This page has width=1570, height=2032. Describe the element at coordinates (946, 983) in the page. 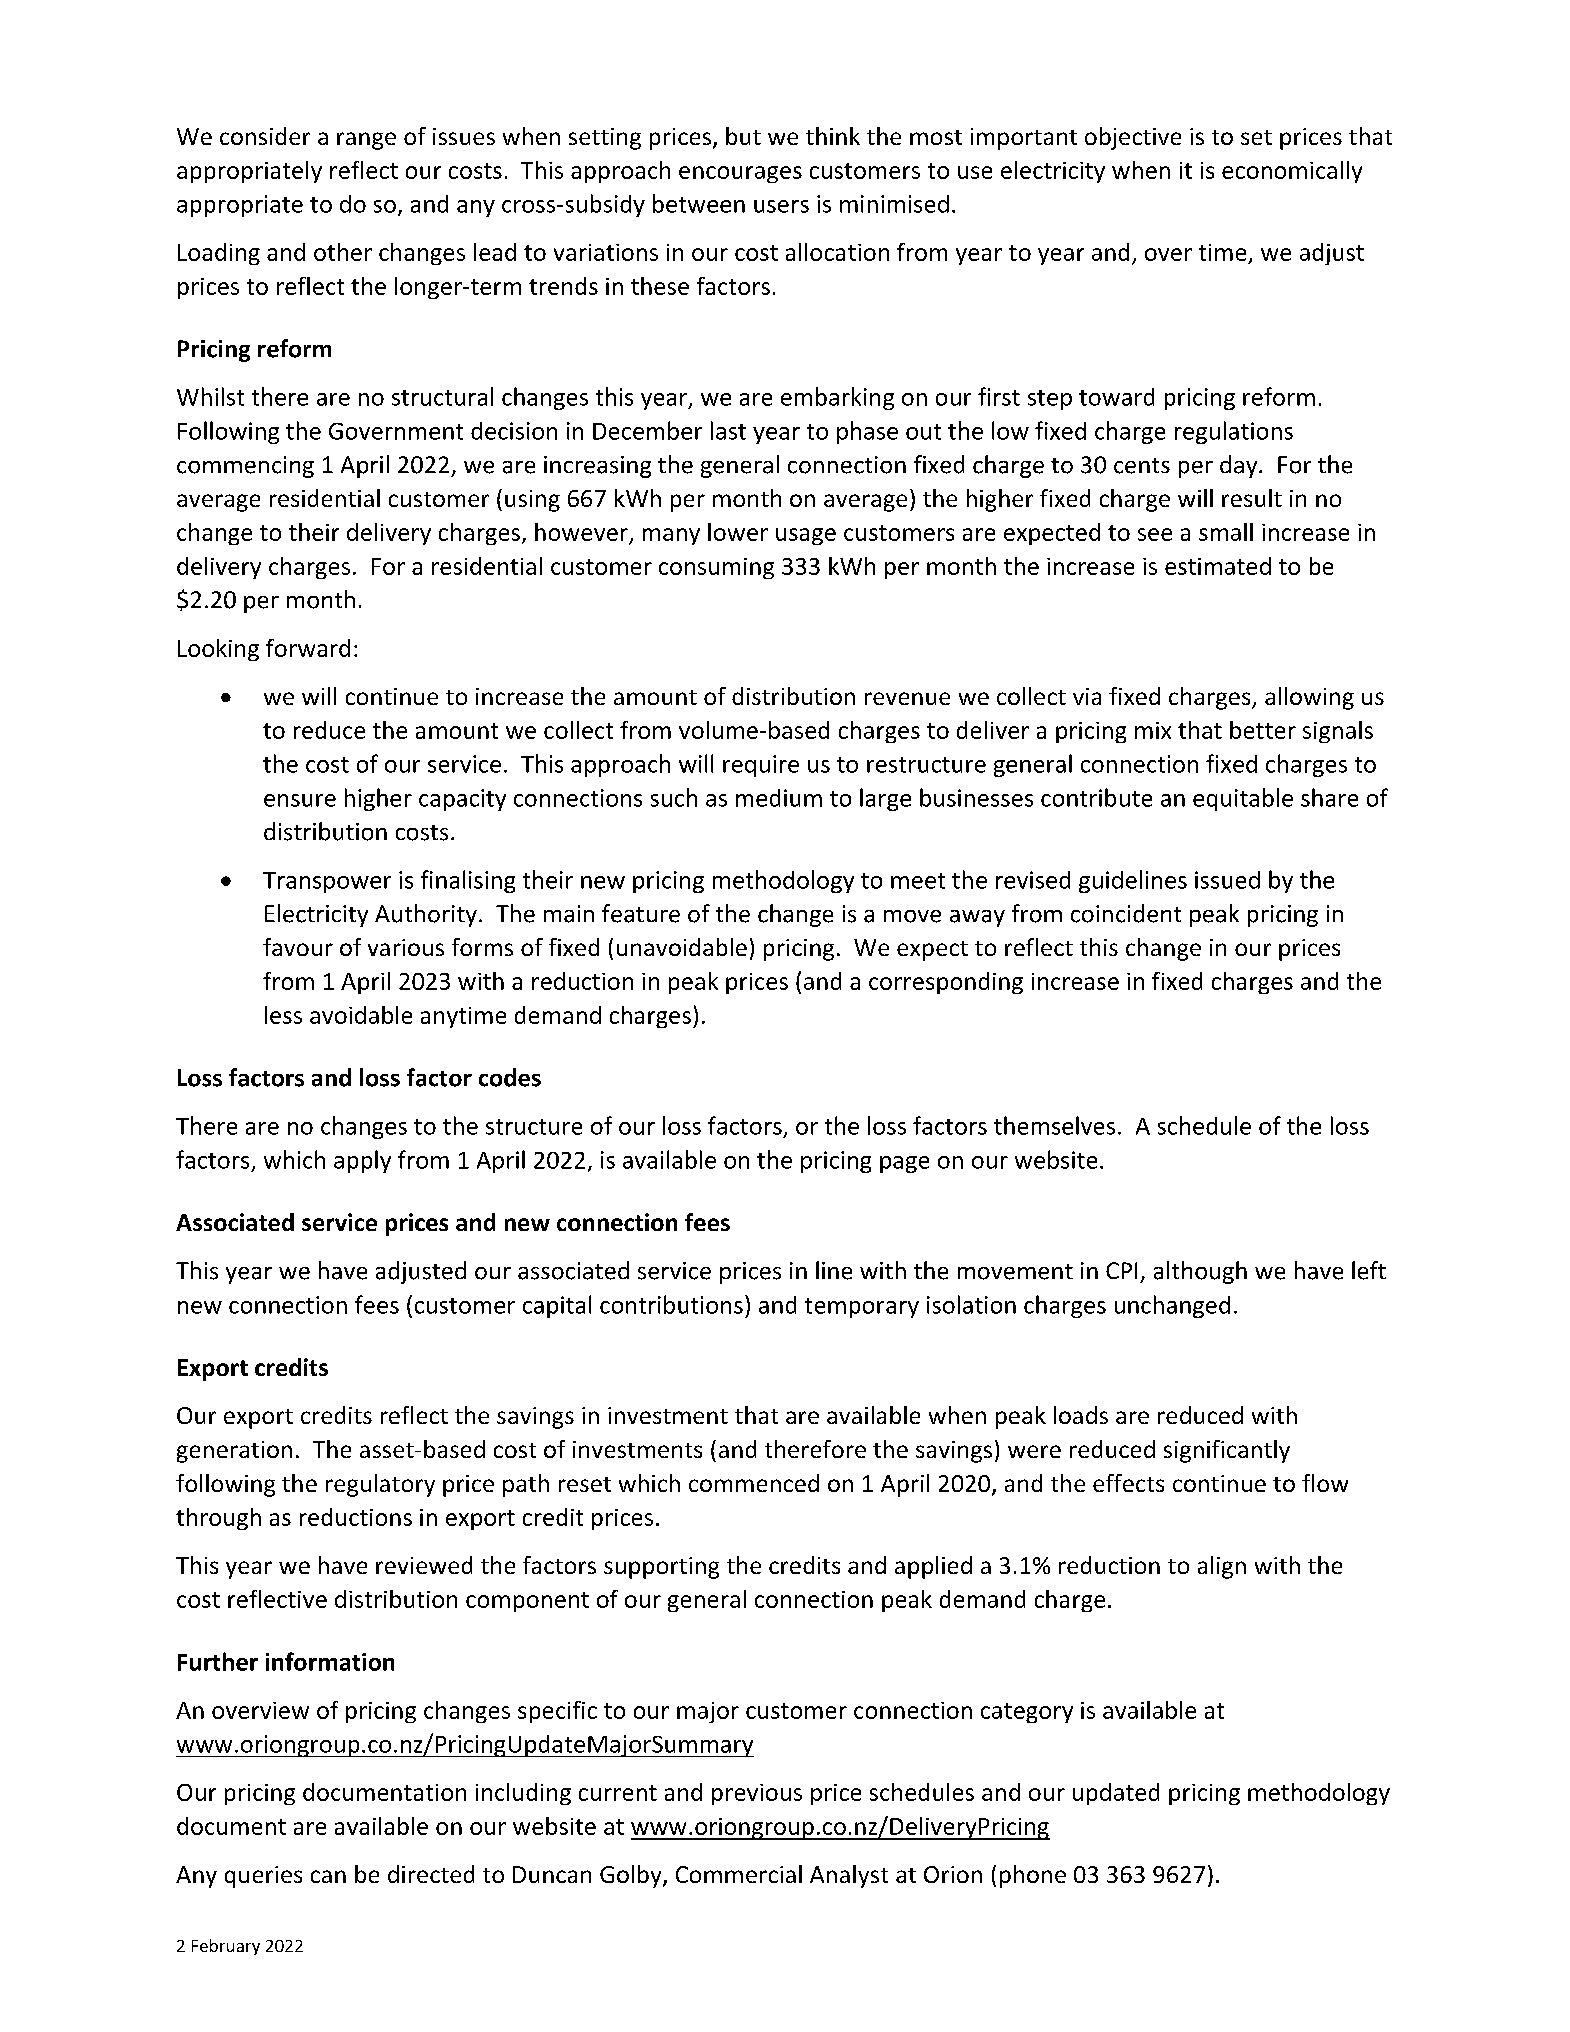

I see `corresponding` at that location.
